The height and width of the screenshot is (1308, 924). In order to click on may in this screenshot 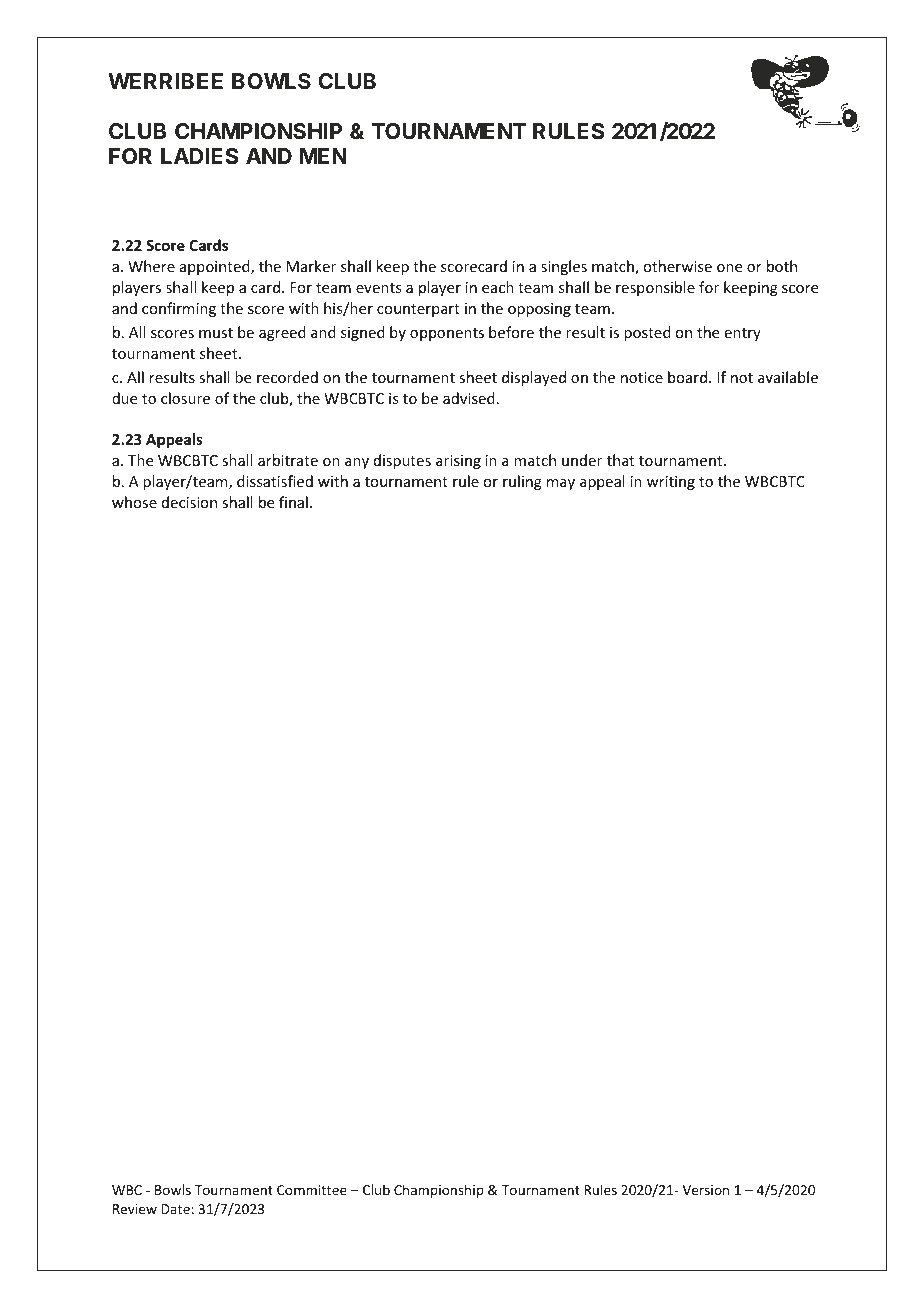, I will do `click(561, 484)`.
